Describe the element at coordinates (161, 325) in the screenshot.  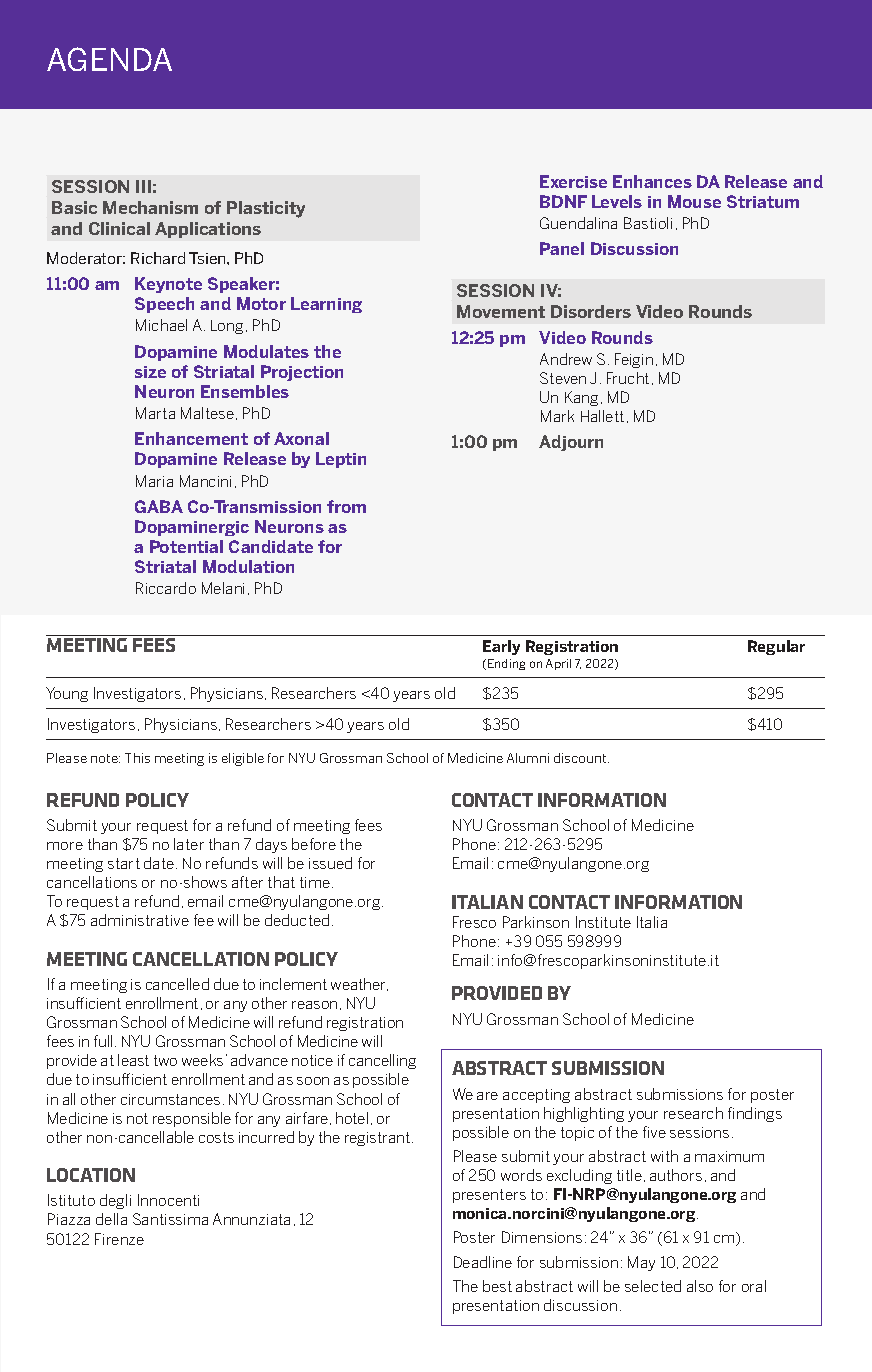
I see `Michael` at that location.
